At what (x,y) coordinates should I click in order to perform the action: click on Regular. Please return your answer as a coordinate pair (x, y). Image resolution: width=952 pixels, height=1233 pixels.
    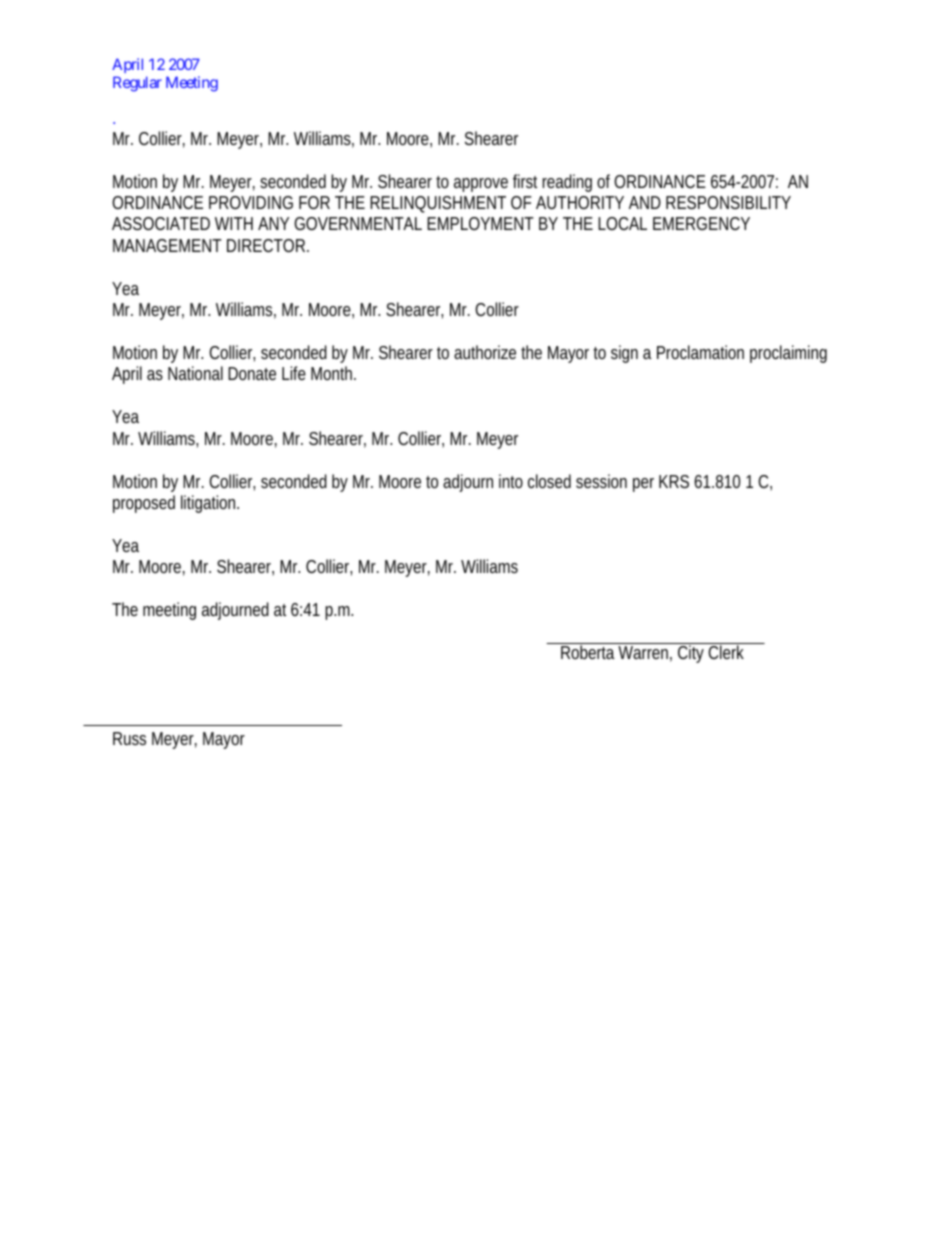
    Looking at the image, I should click on (137, 84).
